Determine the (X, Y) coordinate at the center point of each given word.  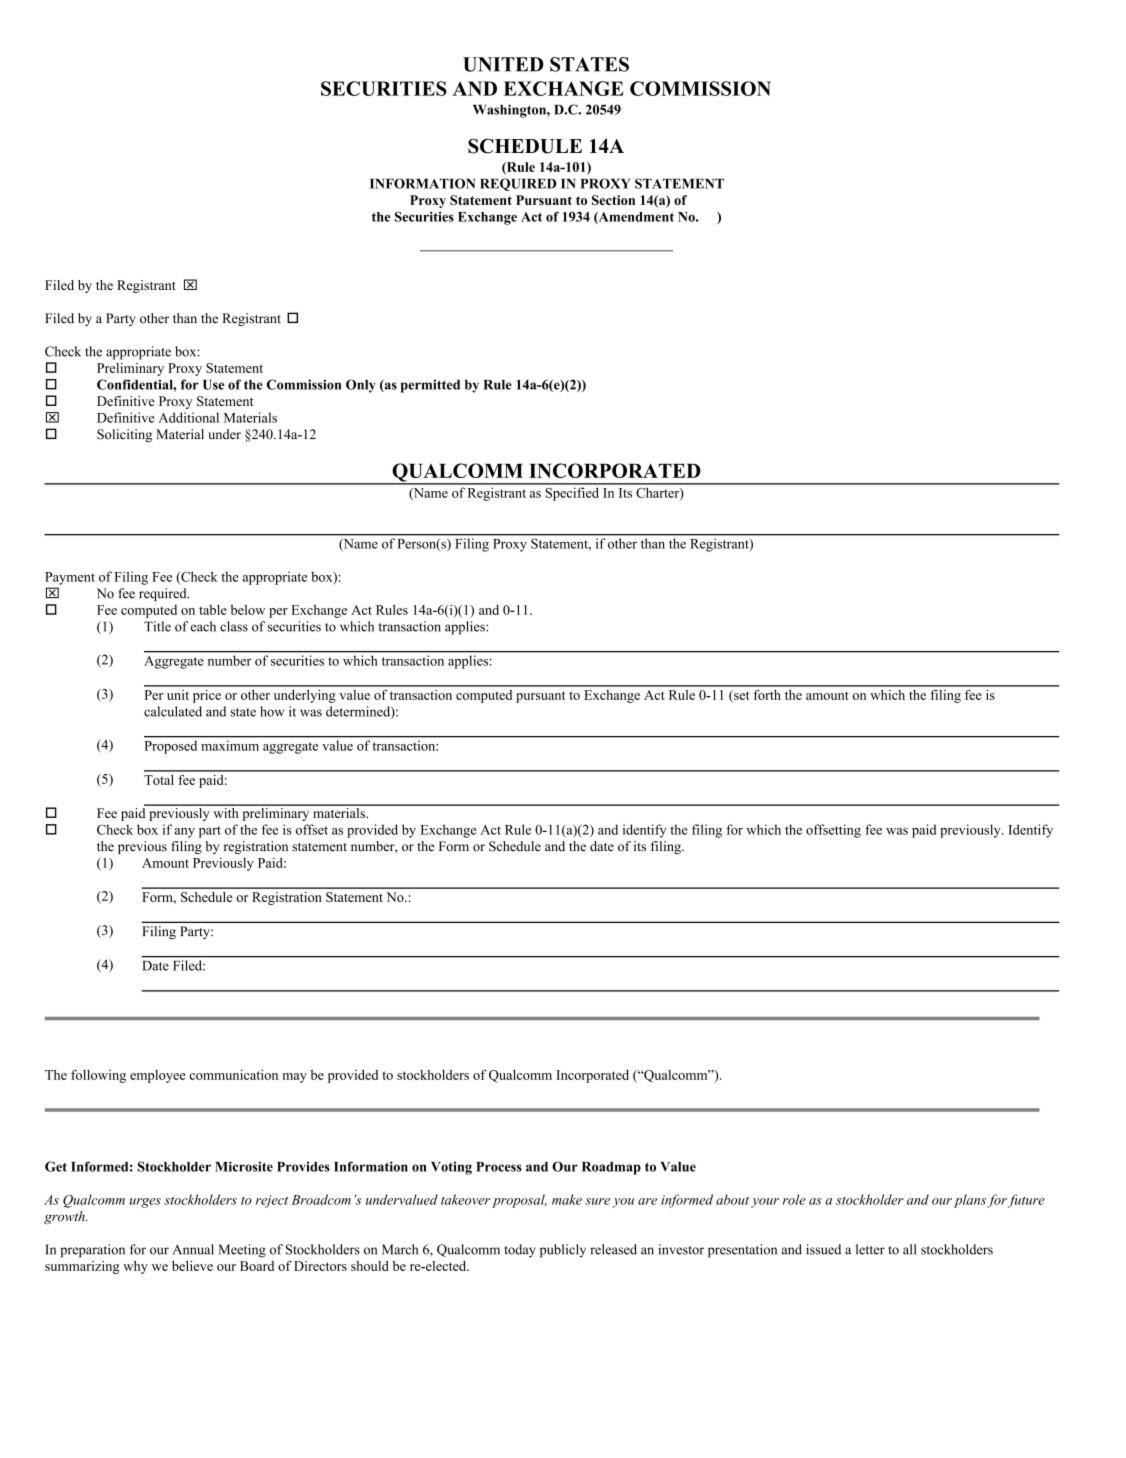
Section (613, 200)
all (909, 1249)
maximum (230, 746)
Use (213, 385)
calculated (173, 711)
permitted (430, 386)
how (272, 711)
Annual (193, 1249)
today (520, 1251)
